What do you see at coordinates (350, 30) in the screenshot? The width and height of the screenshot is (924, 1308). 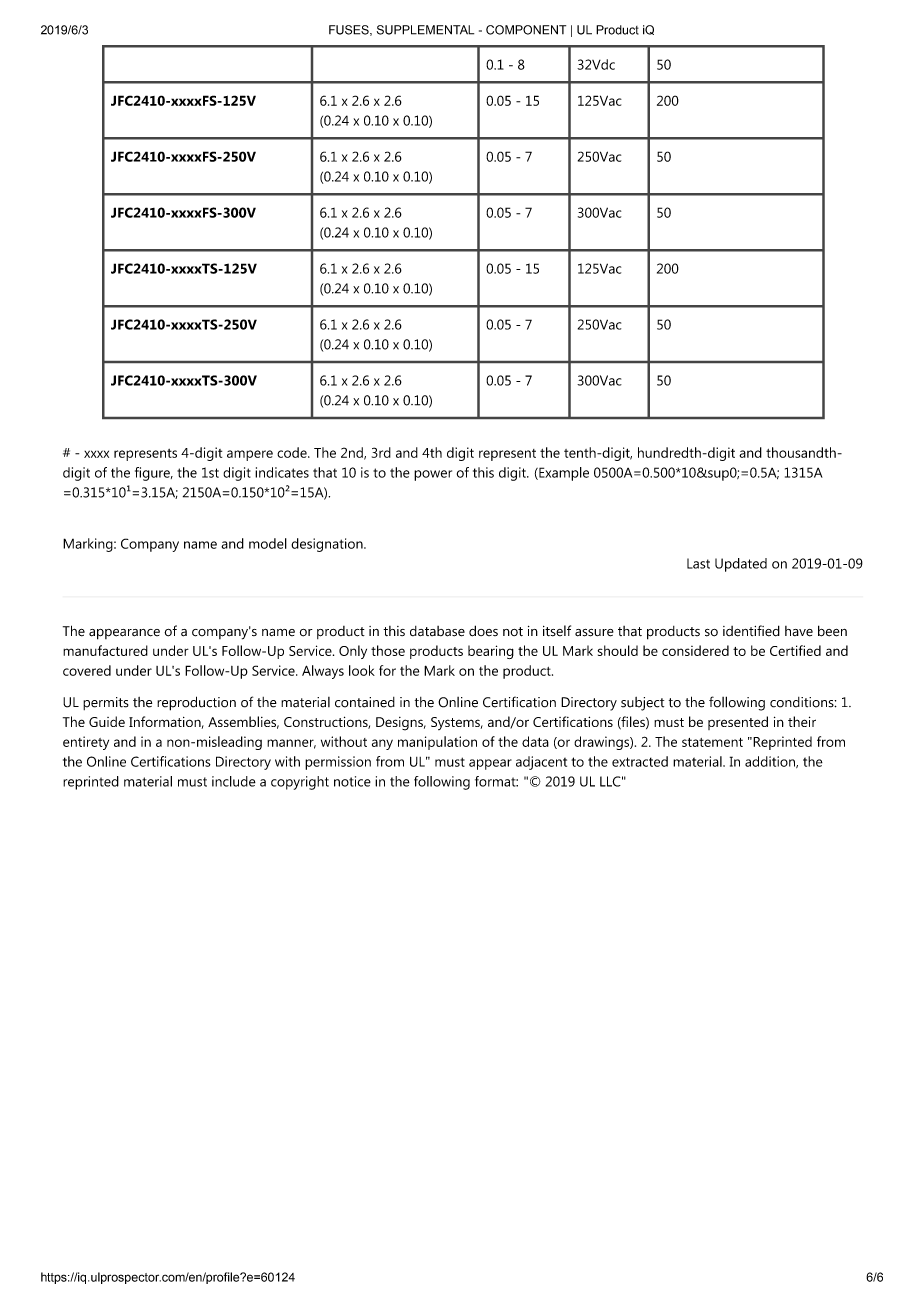 I see `FUSES` at bounding box center [350, 30].
